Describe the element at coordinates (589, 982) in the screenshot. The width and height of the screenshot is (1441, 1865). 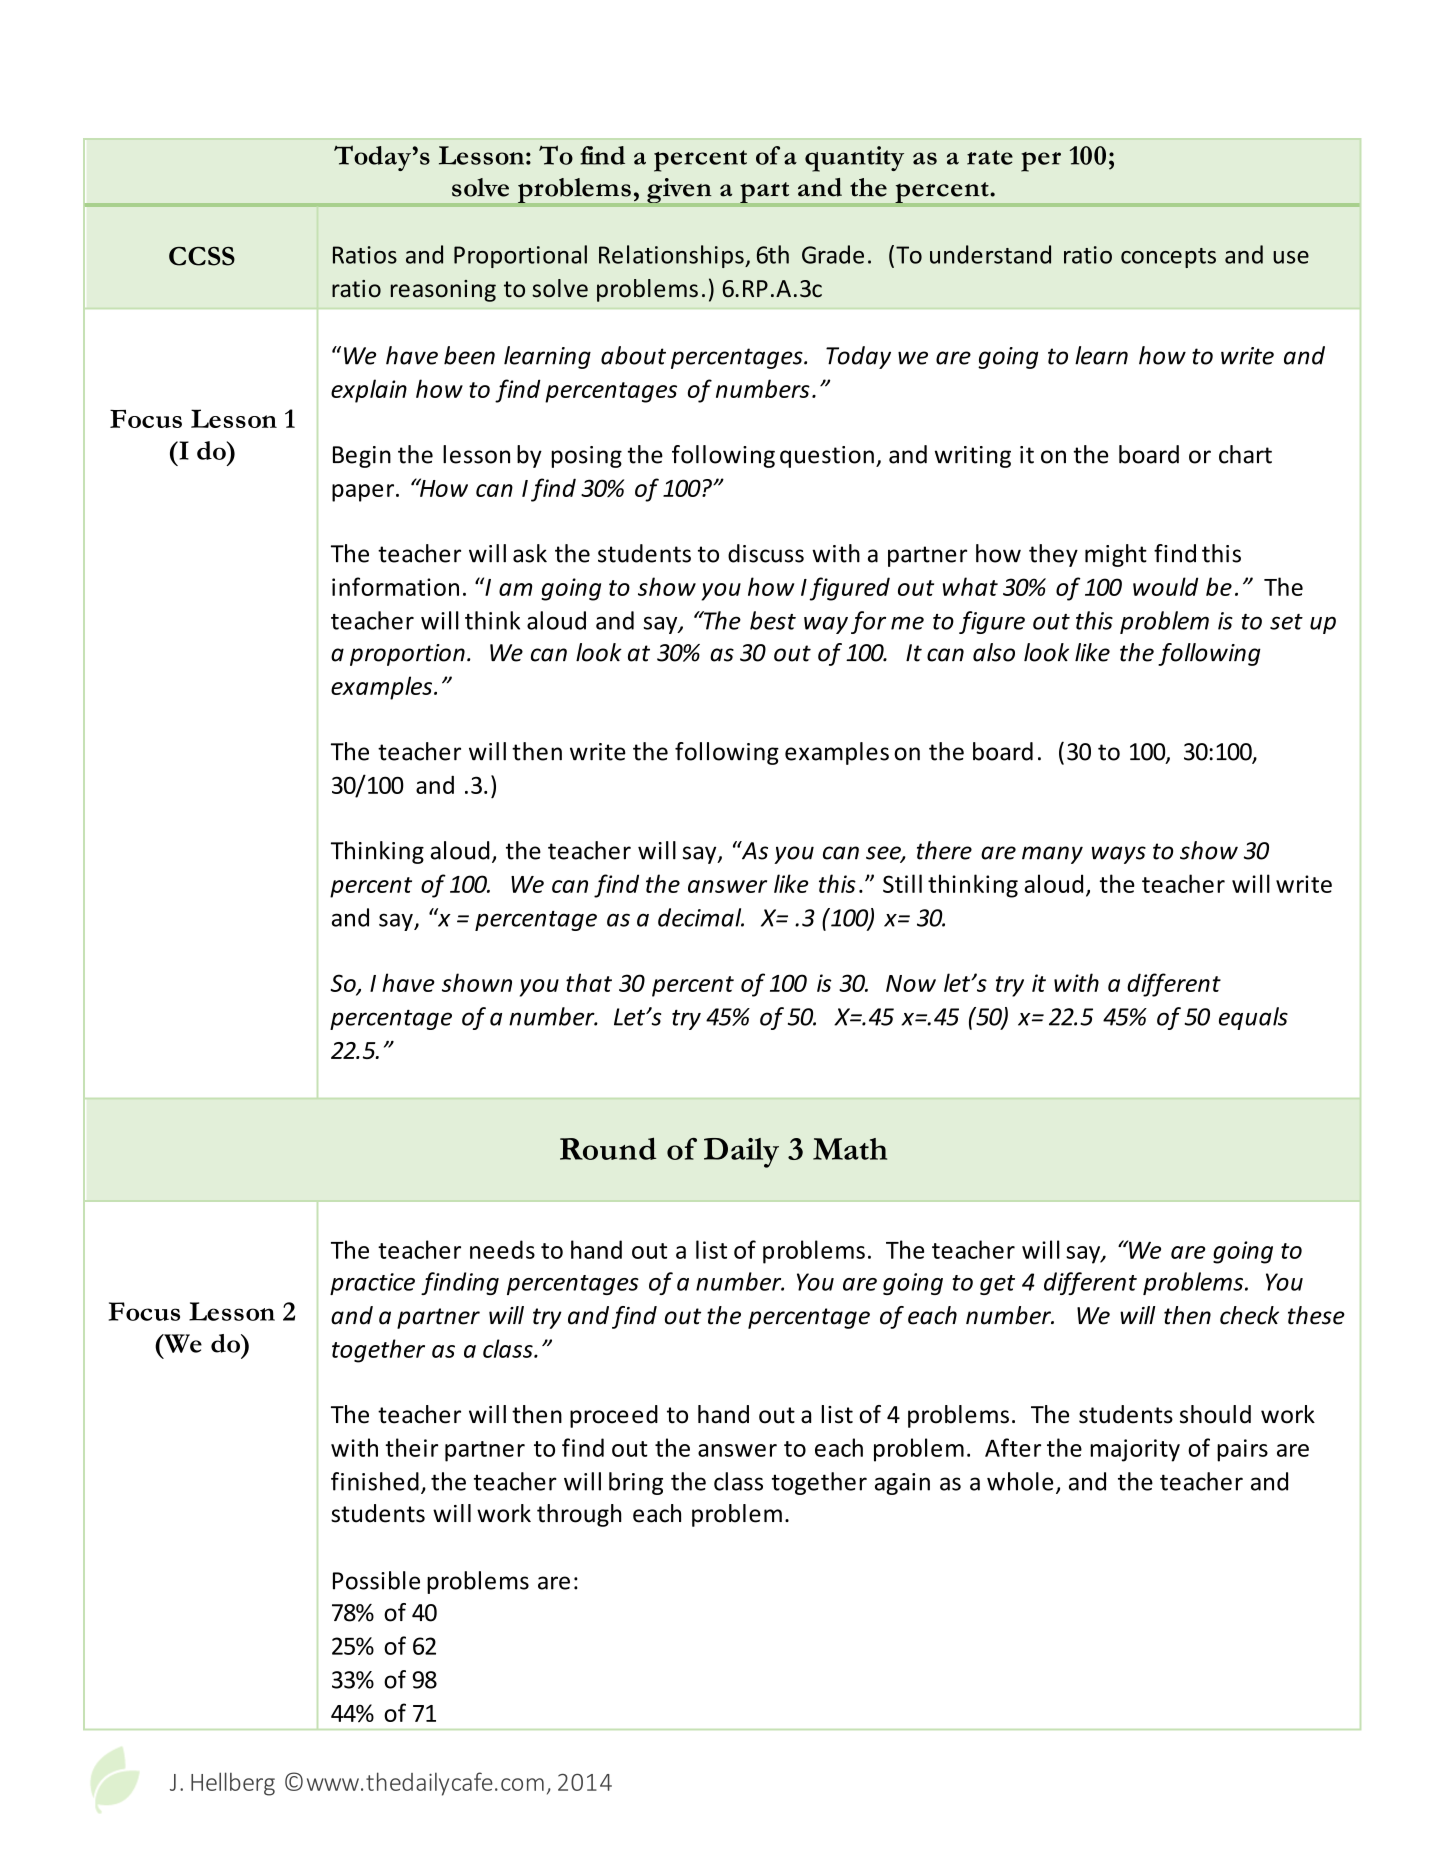
I see `that` at that location.
